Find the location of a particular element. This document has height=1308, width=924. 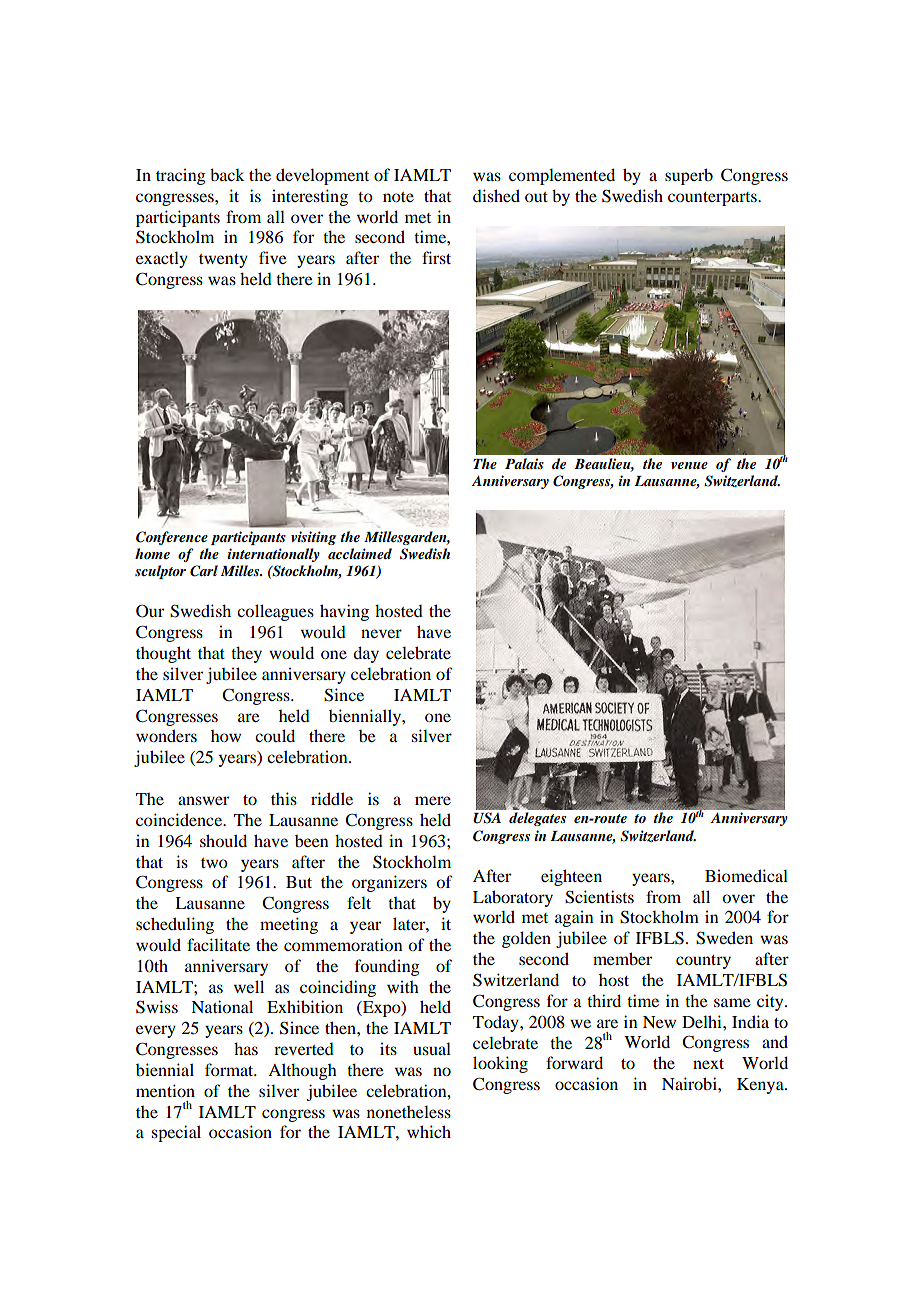

dished is located at coordinates (496, 195).
